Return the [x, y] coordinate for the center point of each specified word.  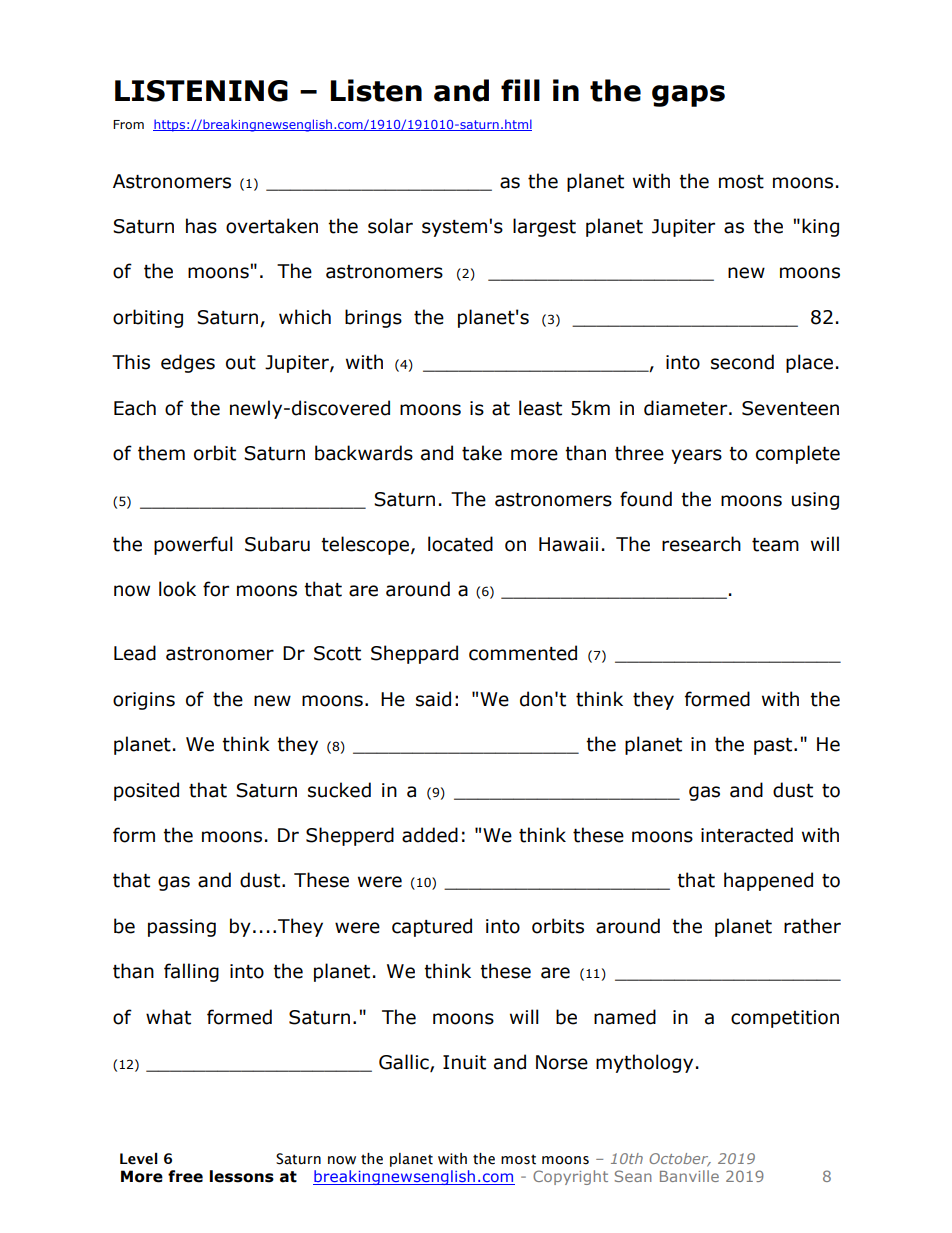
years [696, 456]
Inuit [464, 1062]
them [161, 453]
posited [146, 791]
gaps [688, 96]
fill [520, 90]
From [128, 124]
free [185, 1176]
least [540, 408]
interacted [747, 835]
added [430, 835]
